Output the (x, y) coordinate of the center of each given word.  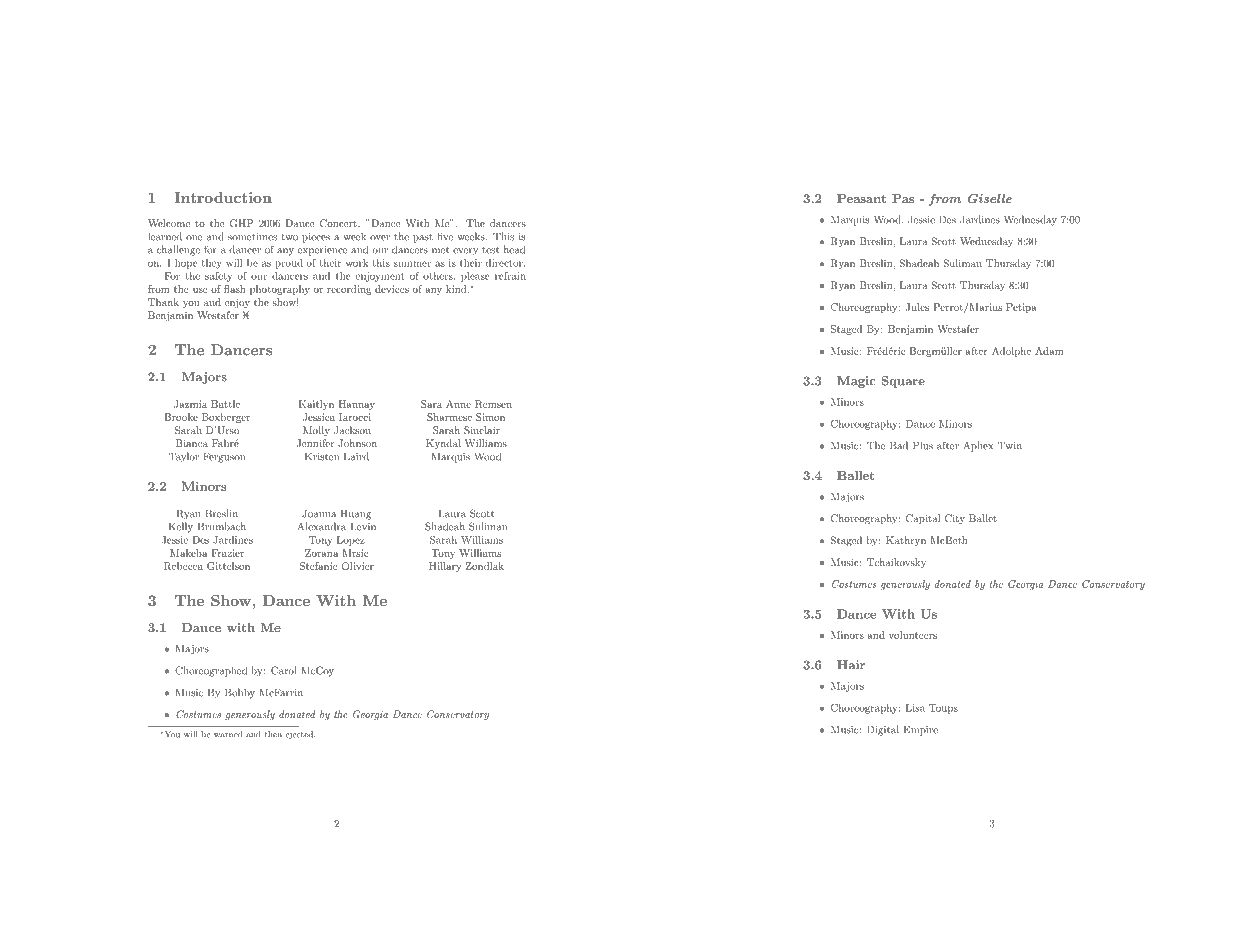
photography (280, 290)
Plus (923, 445)
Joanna (319, 513)
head (514, 249)
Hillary (445, 567)
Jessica (319, 417)
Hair (851, 665)
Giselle (990, 198)
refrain (510, 276)
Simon (490, 417)
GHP (241, 223)
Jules (917, 307)
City (955, 519)
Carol (284, 670)
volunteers (913, 635)
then (273, 734)
